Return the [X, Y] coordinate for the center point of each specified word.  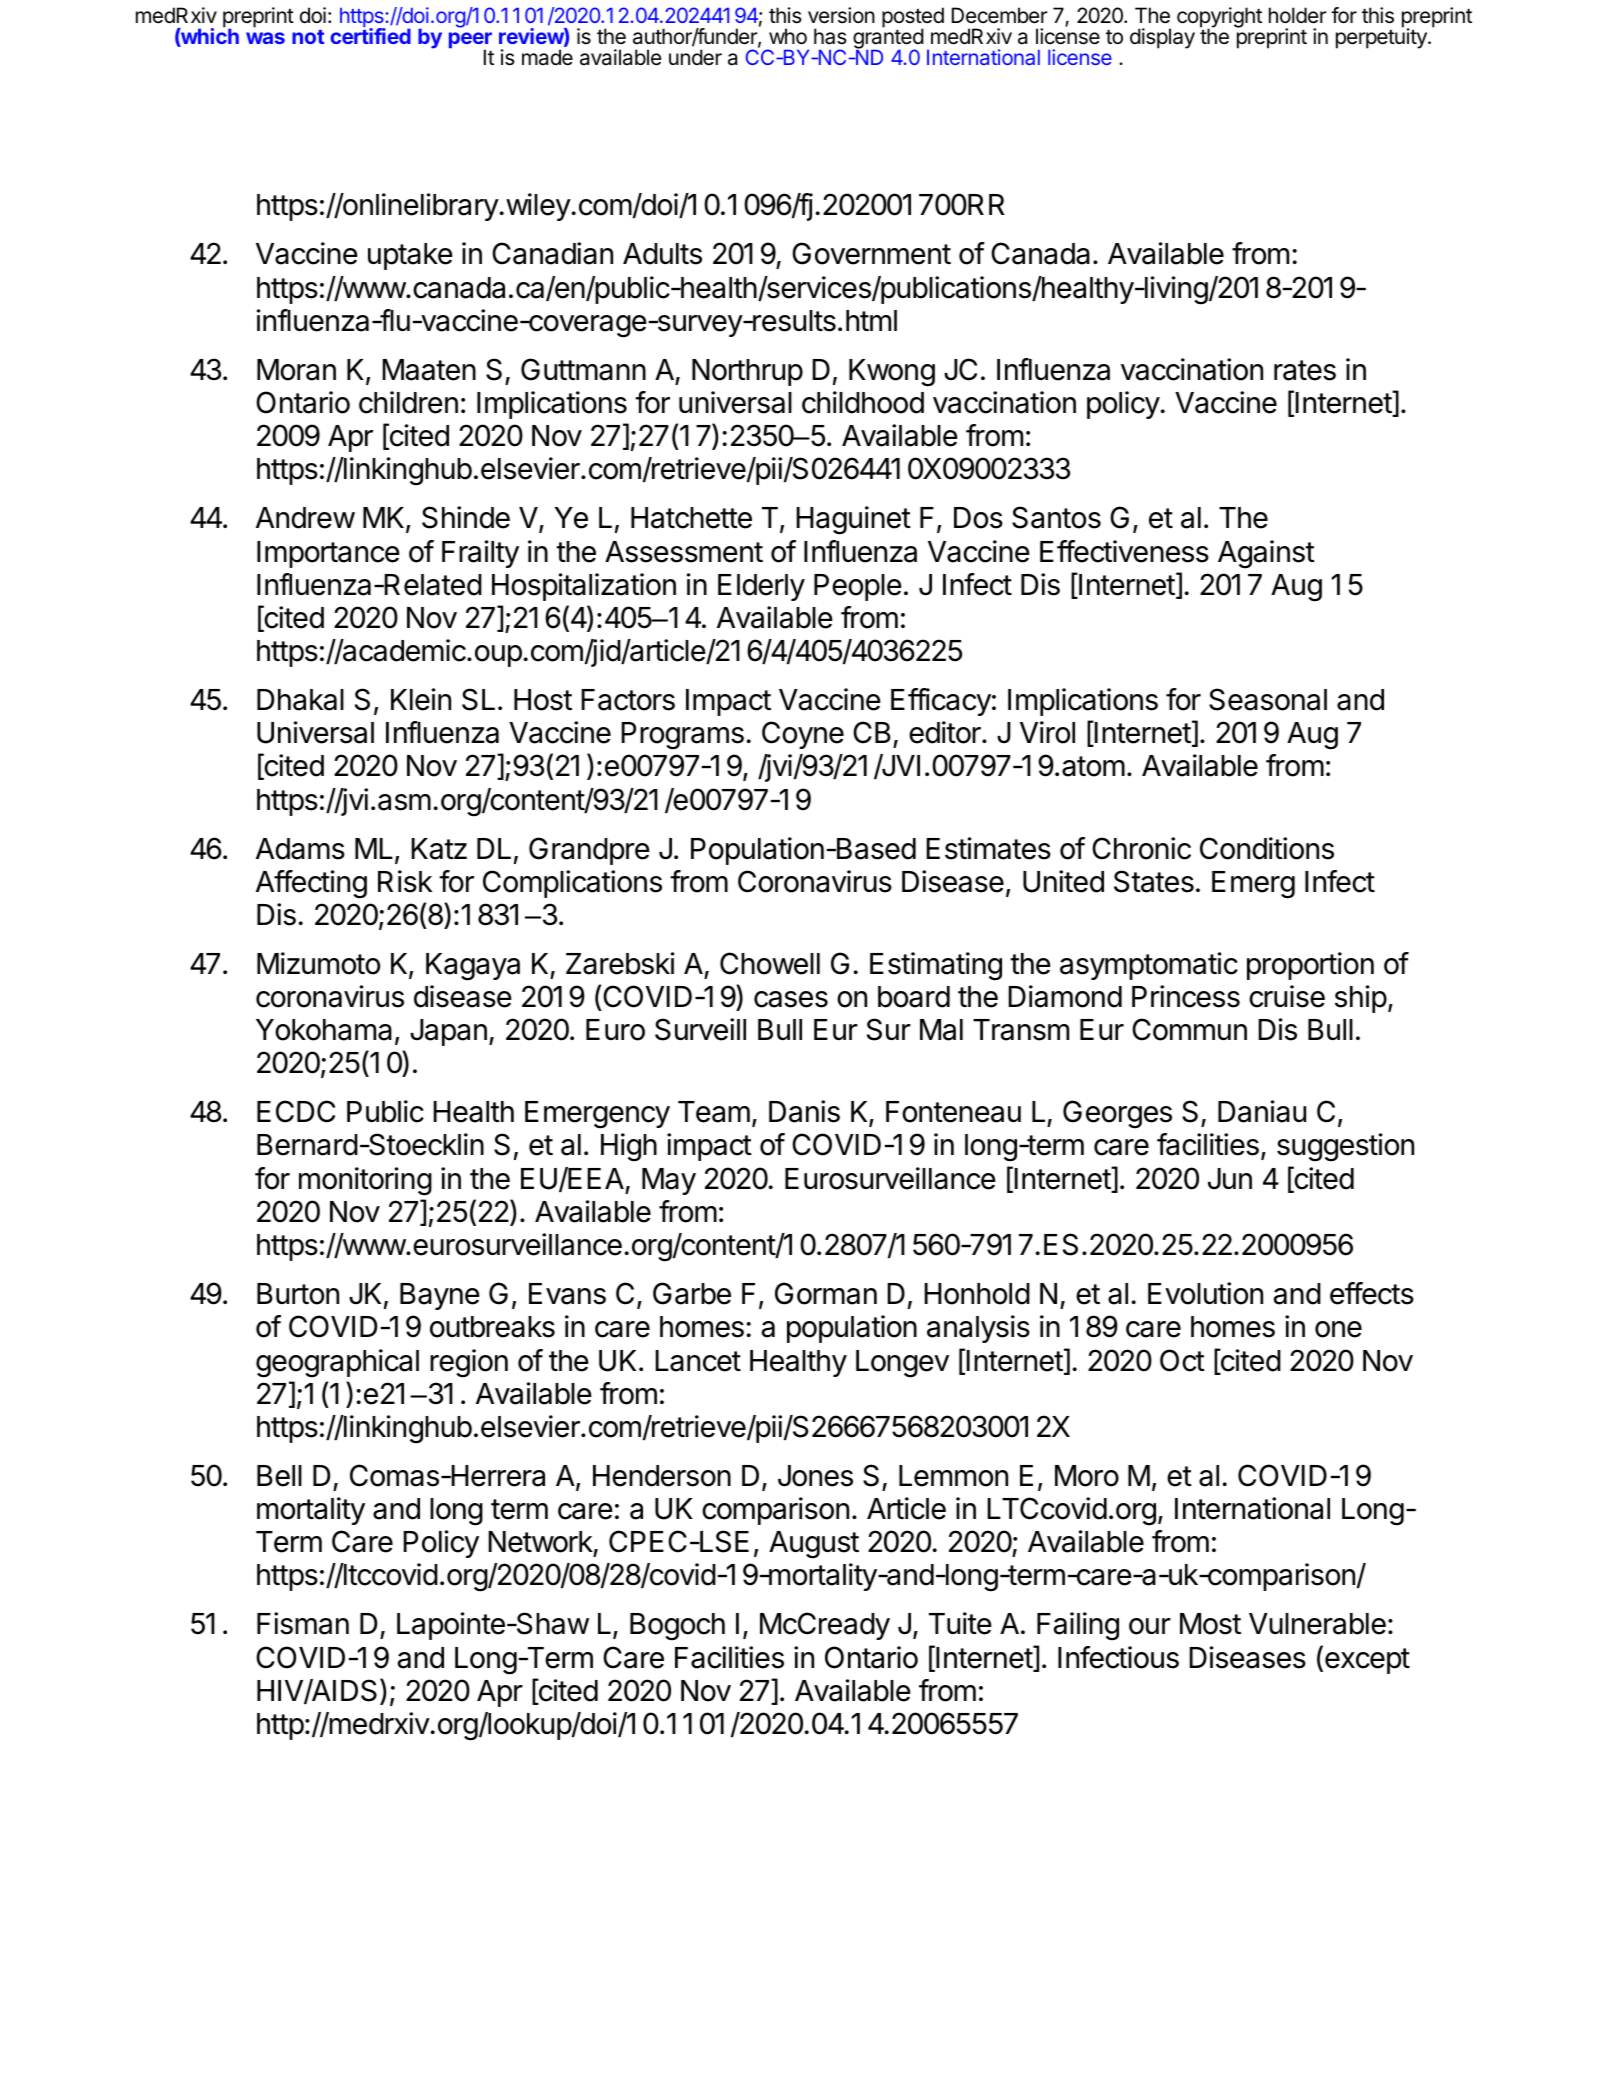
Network [541, 1543]
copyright [1219, 19]
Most [1210, 1624]
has [830, 36]
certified [370, 36]
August [814, 1545]
